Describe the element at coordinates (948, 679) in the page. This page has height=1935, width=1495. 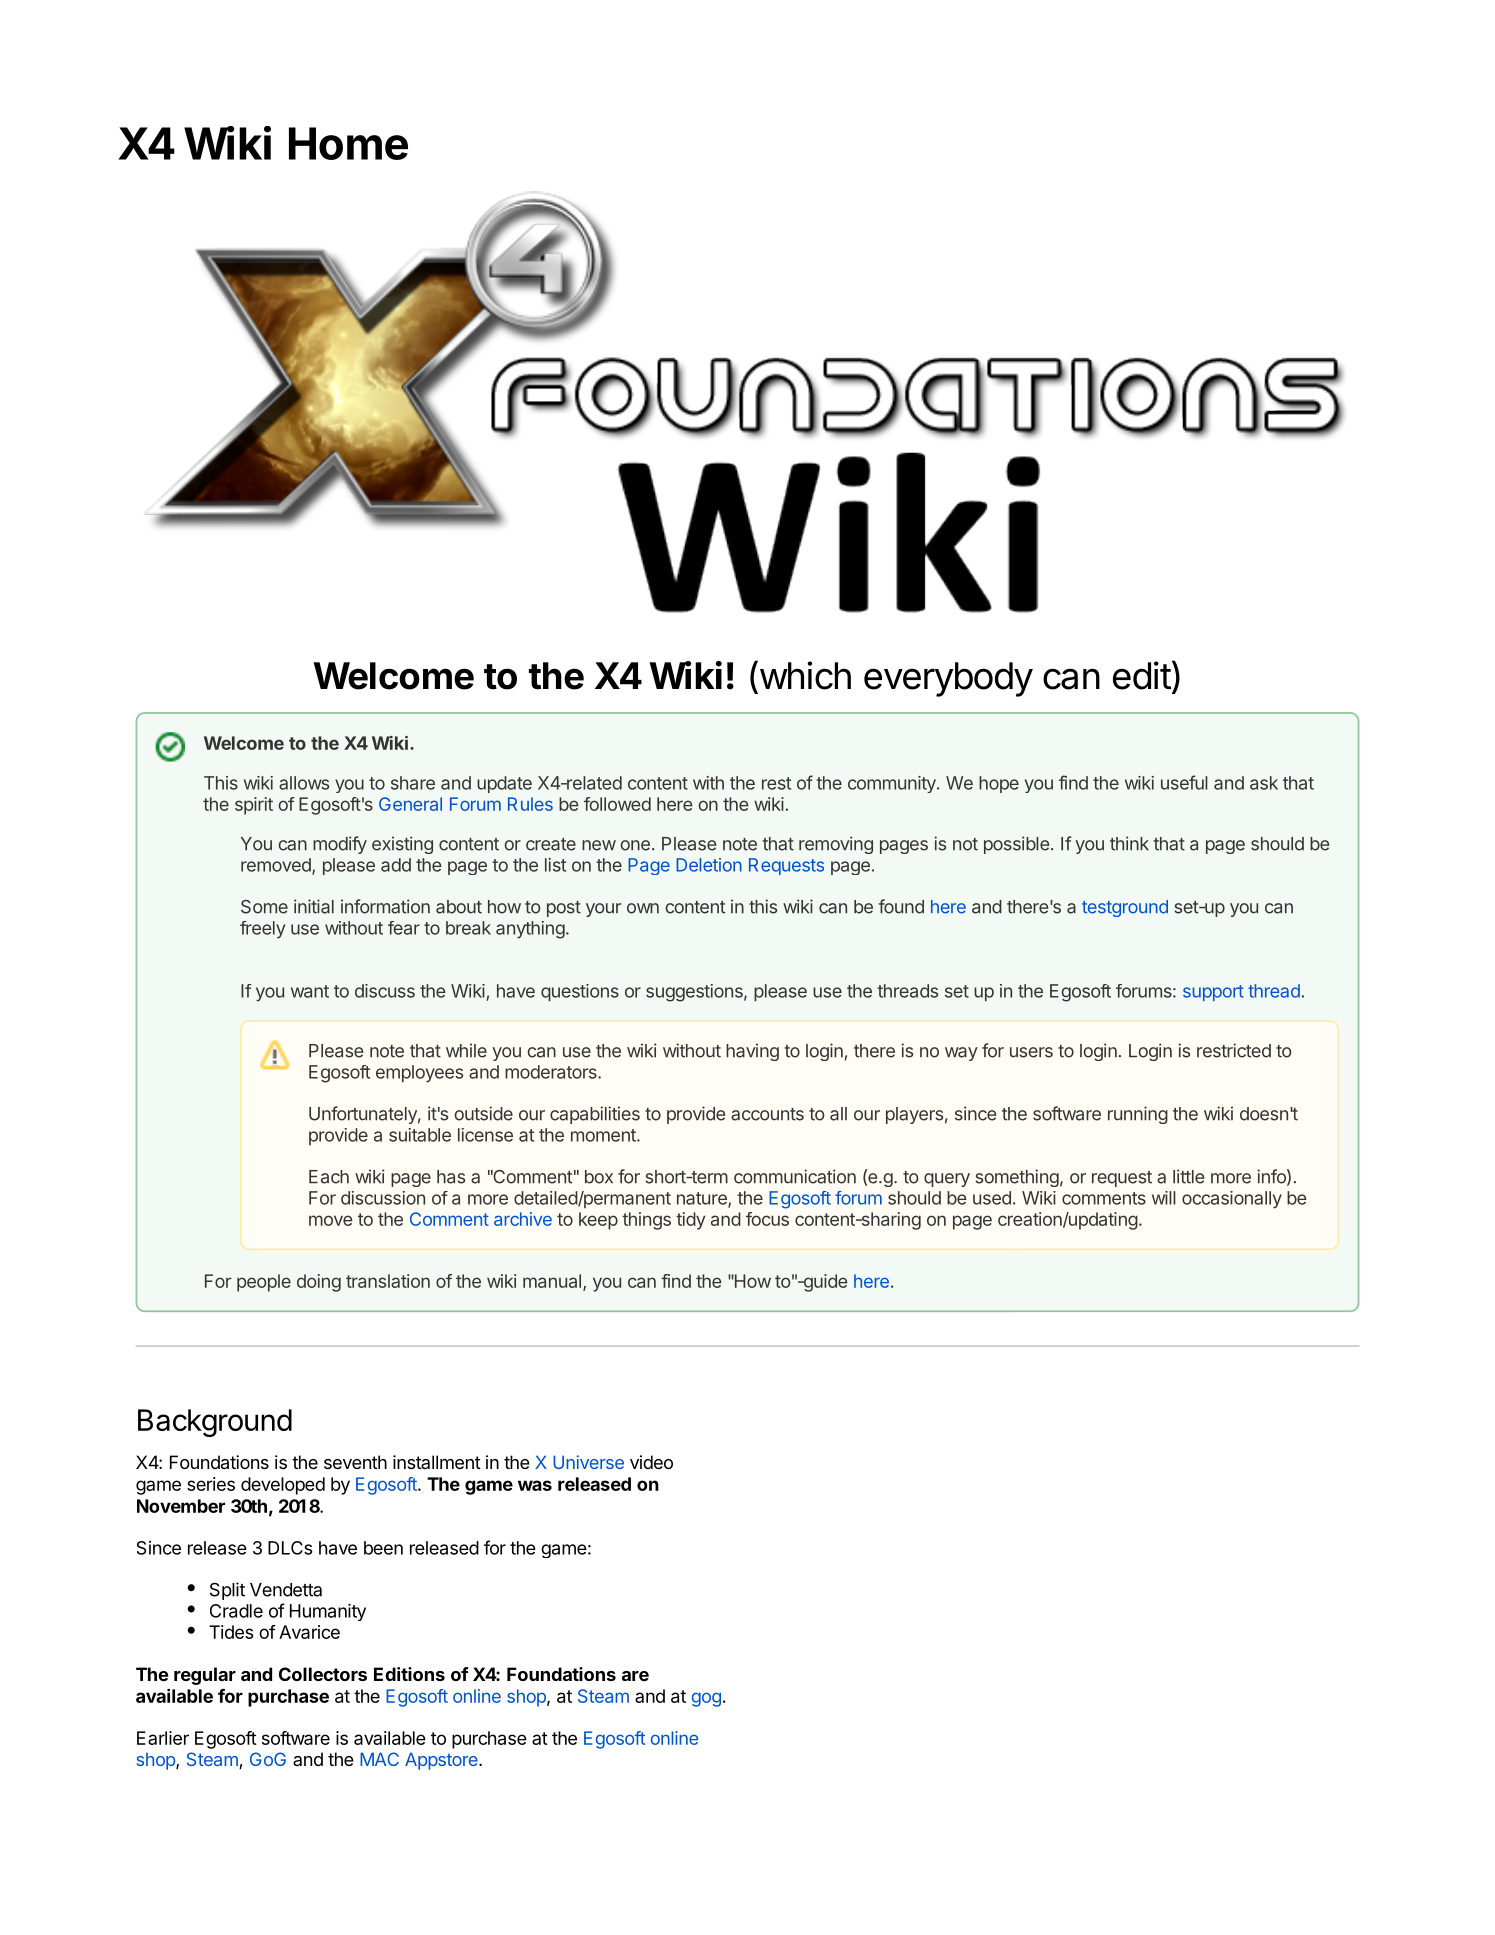
I see `everybody` at that location.
